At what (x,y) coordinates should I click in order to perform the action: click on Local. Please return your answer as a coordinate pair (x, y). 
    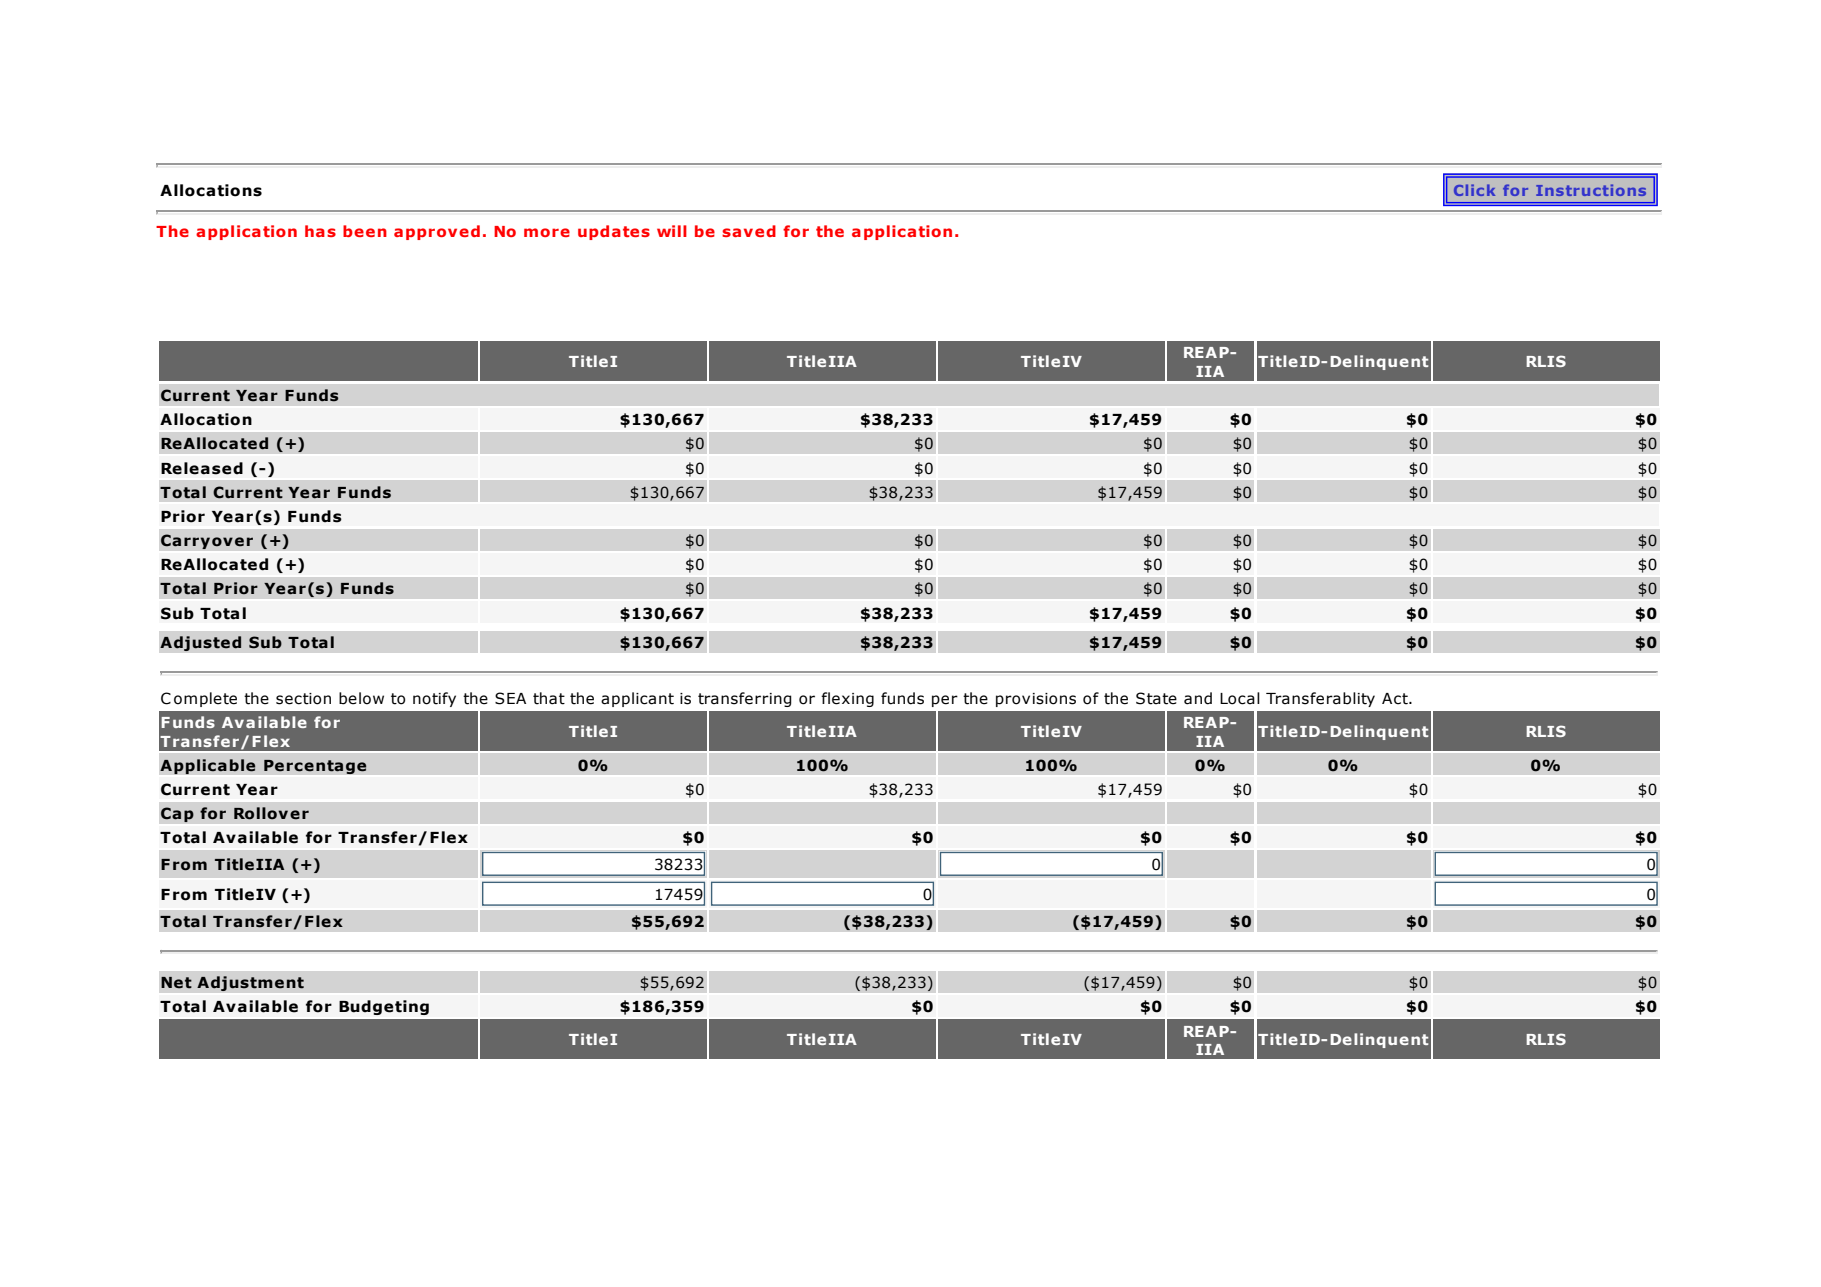
    Looking at the image, I should click on (1240, 698).
